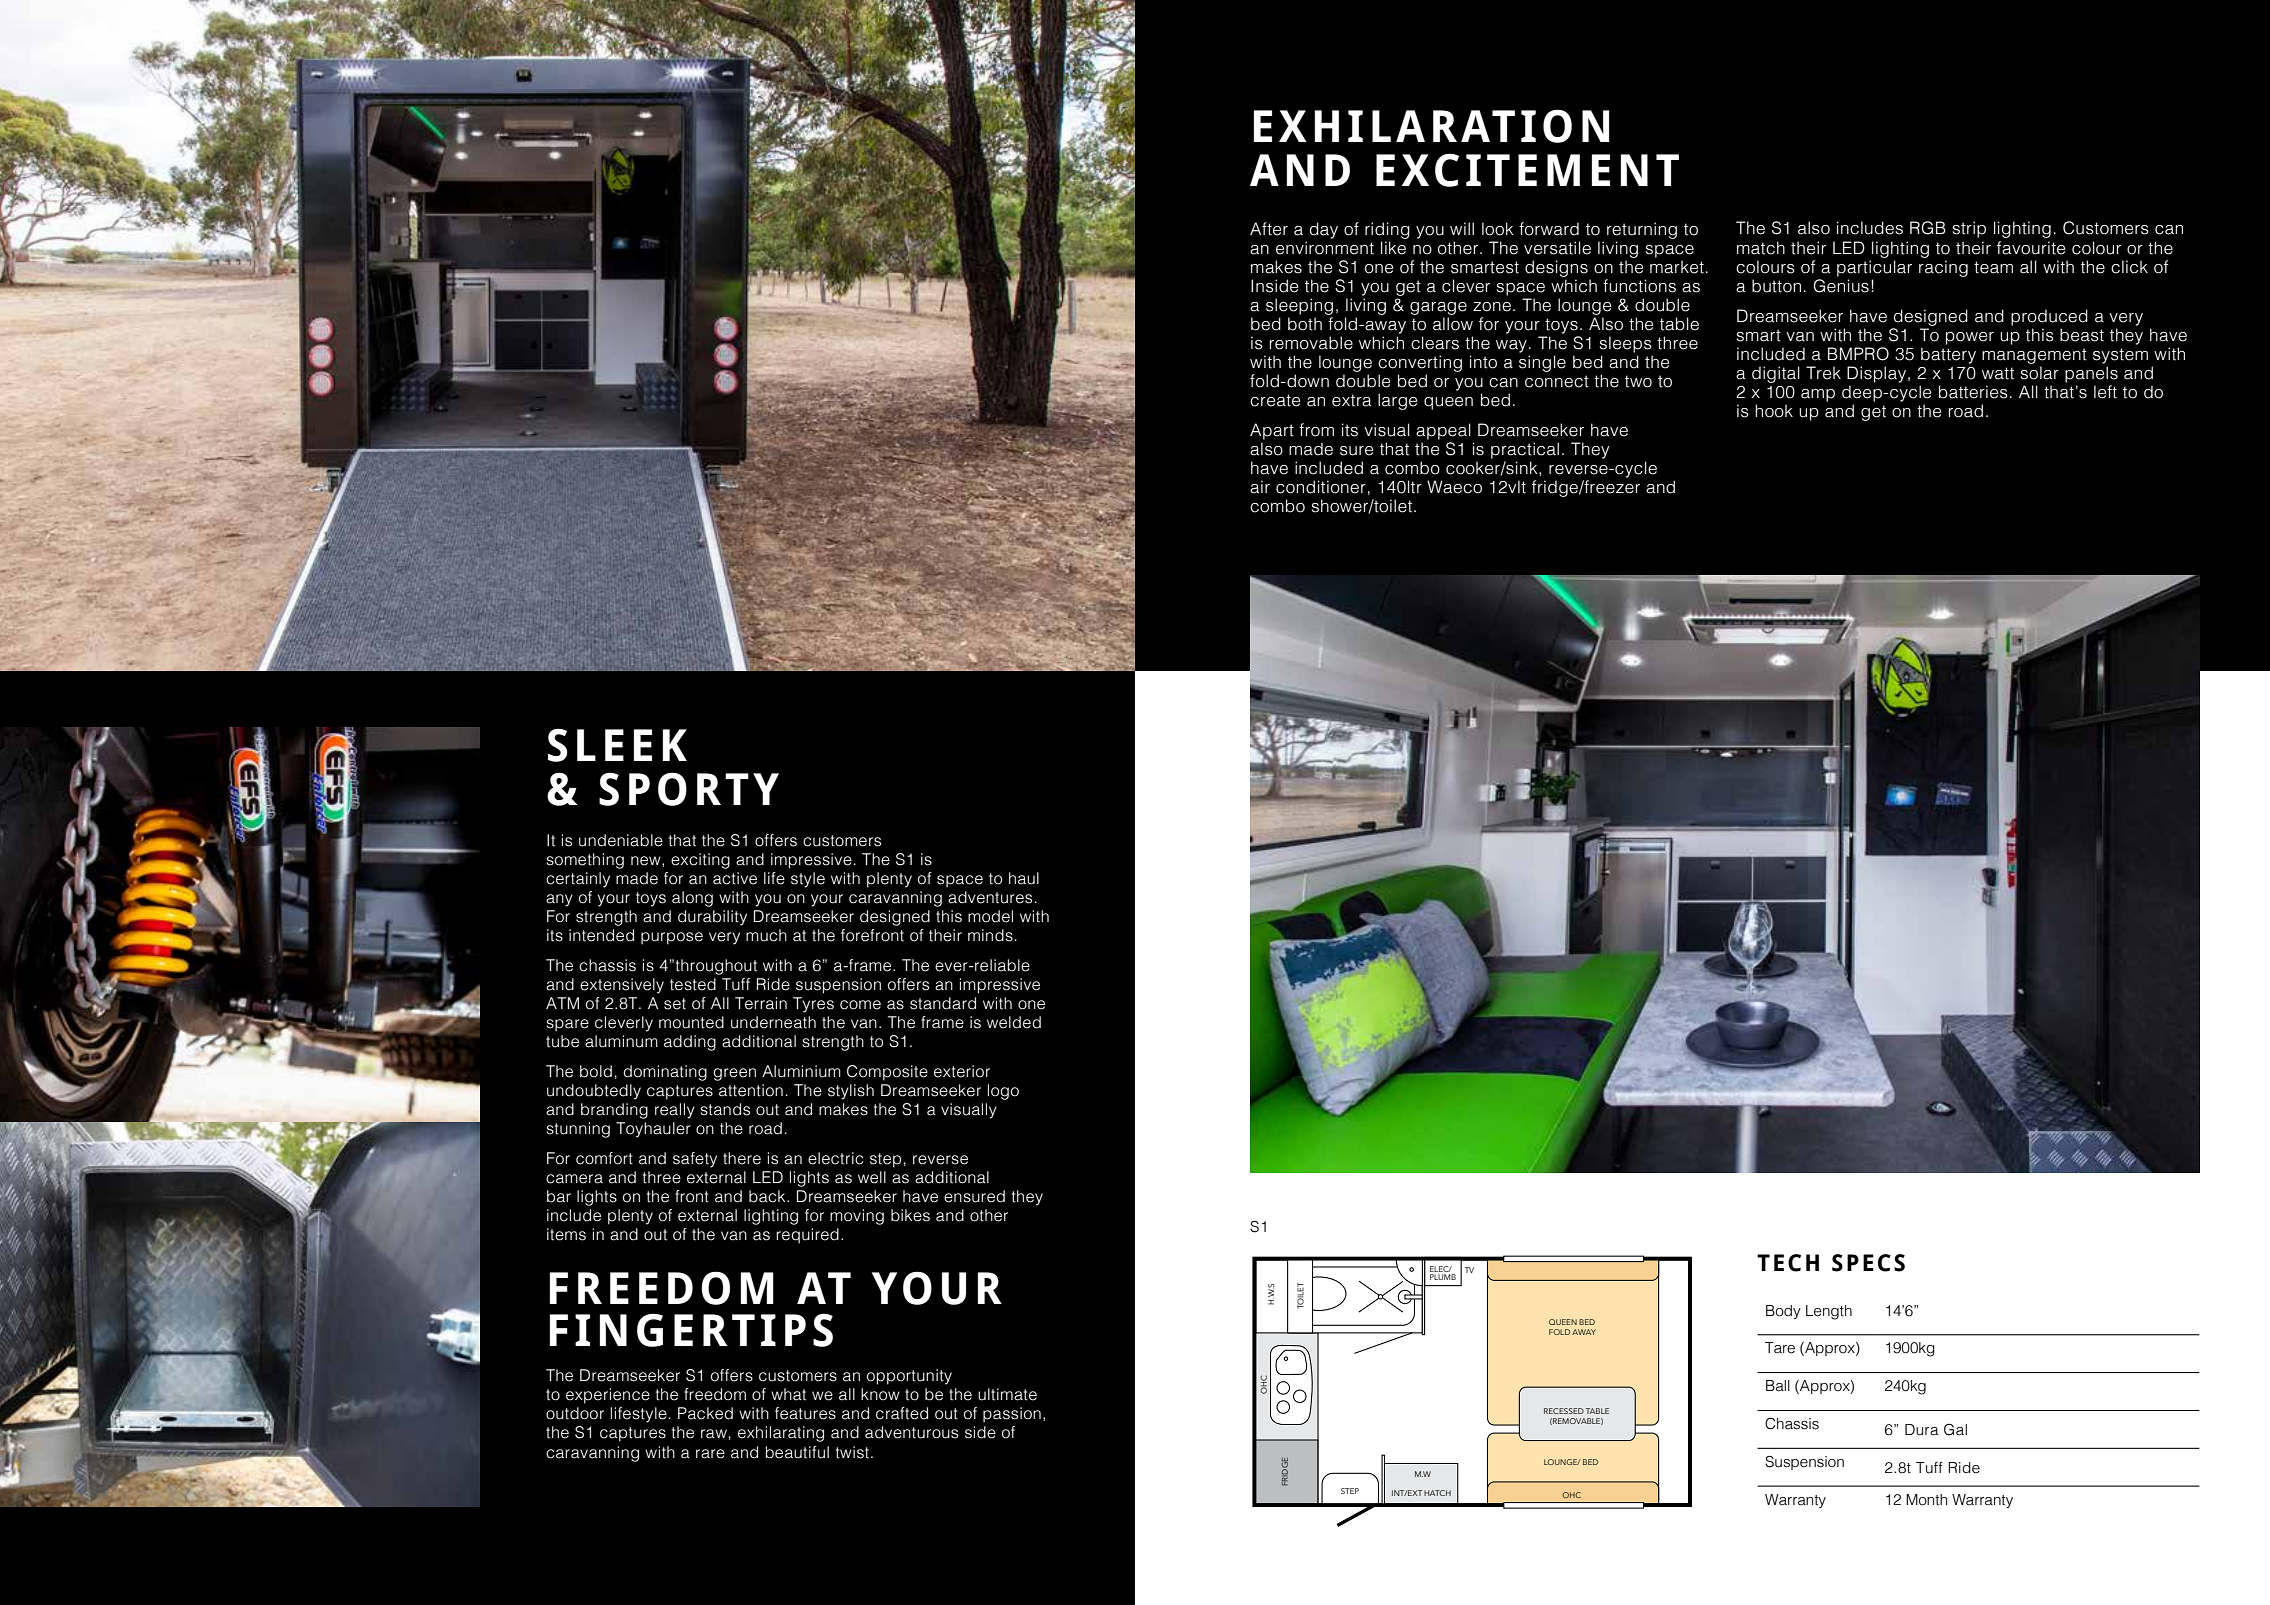  What do you see at coordinates (1829, 1312) in the screenshot?
I see `Length` at bounding box center [1829, 1312].
